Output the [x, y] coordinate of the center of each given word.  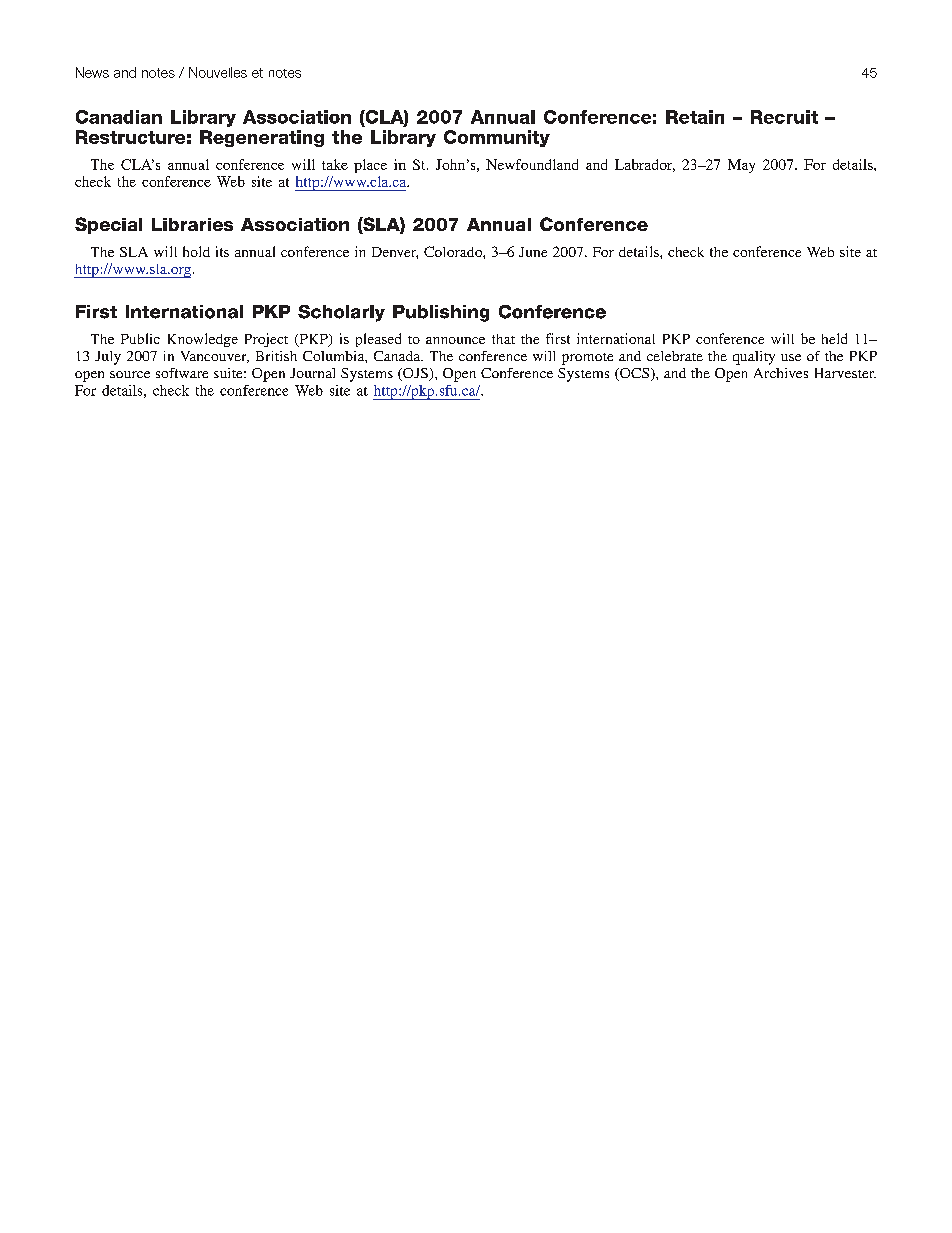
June [533, 252]
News [92, 72]
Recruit [784, 117]
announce [455, 340]
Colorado [454, 251]
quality [754, 358]
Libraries [192, 224]
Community [497, 138]
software [182, 373]
